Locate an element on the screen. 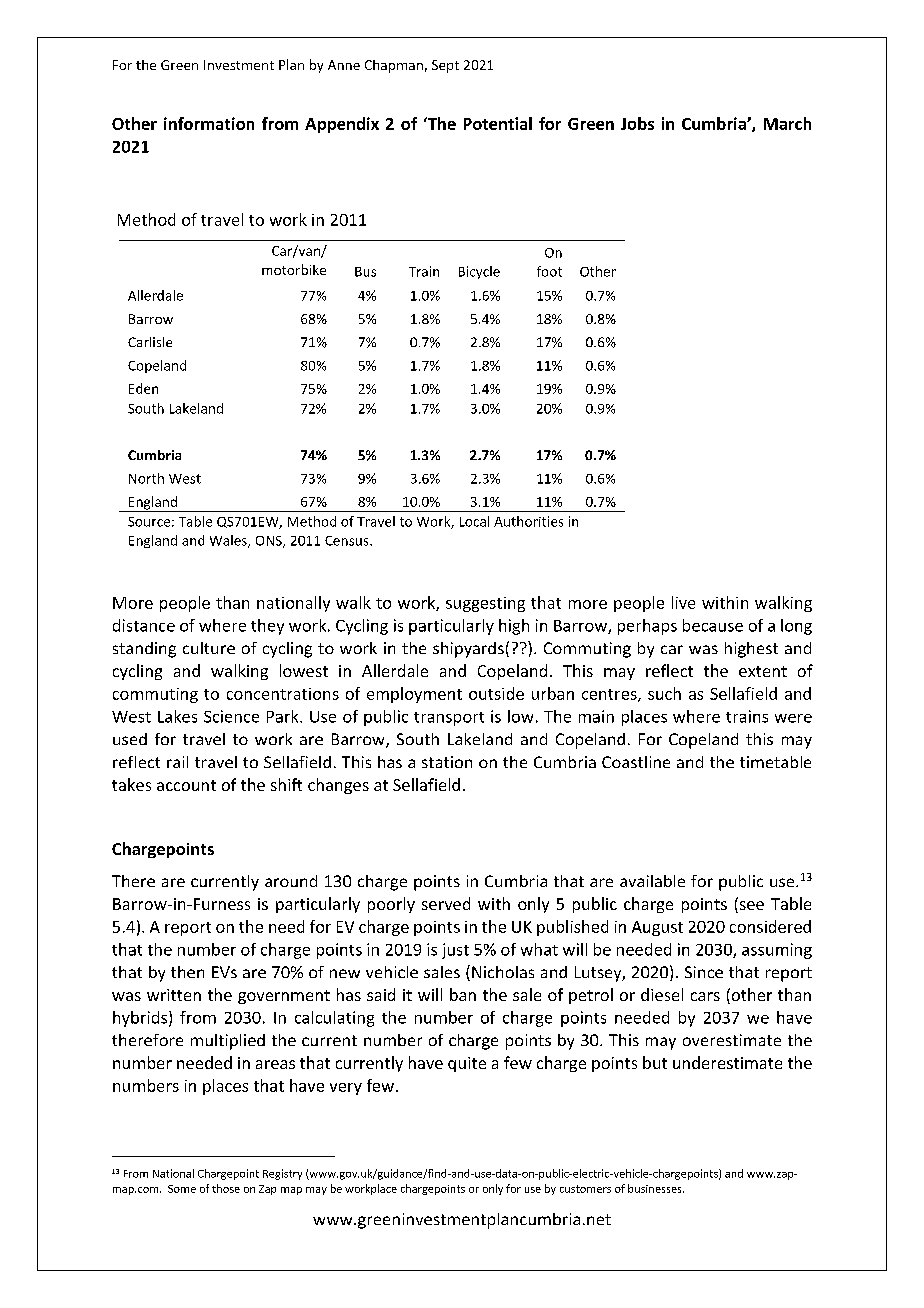 This screenshot has width=924, height=1308. culture is located at coordinates (209, 648).
